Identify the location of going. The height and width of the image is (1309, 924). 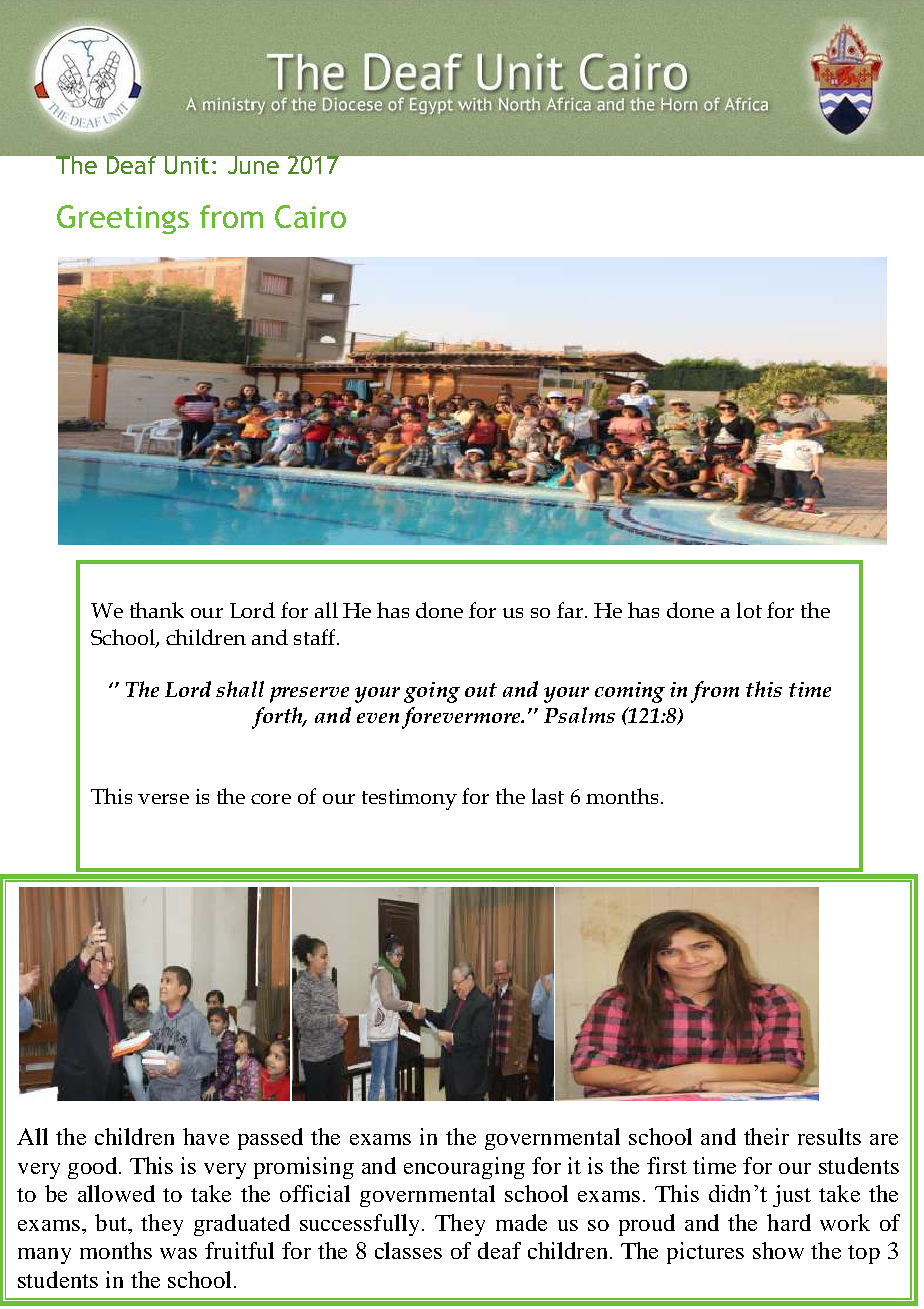
(432, 692).
